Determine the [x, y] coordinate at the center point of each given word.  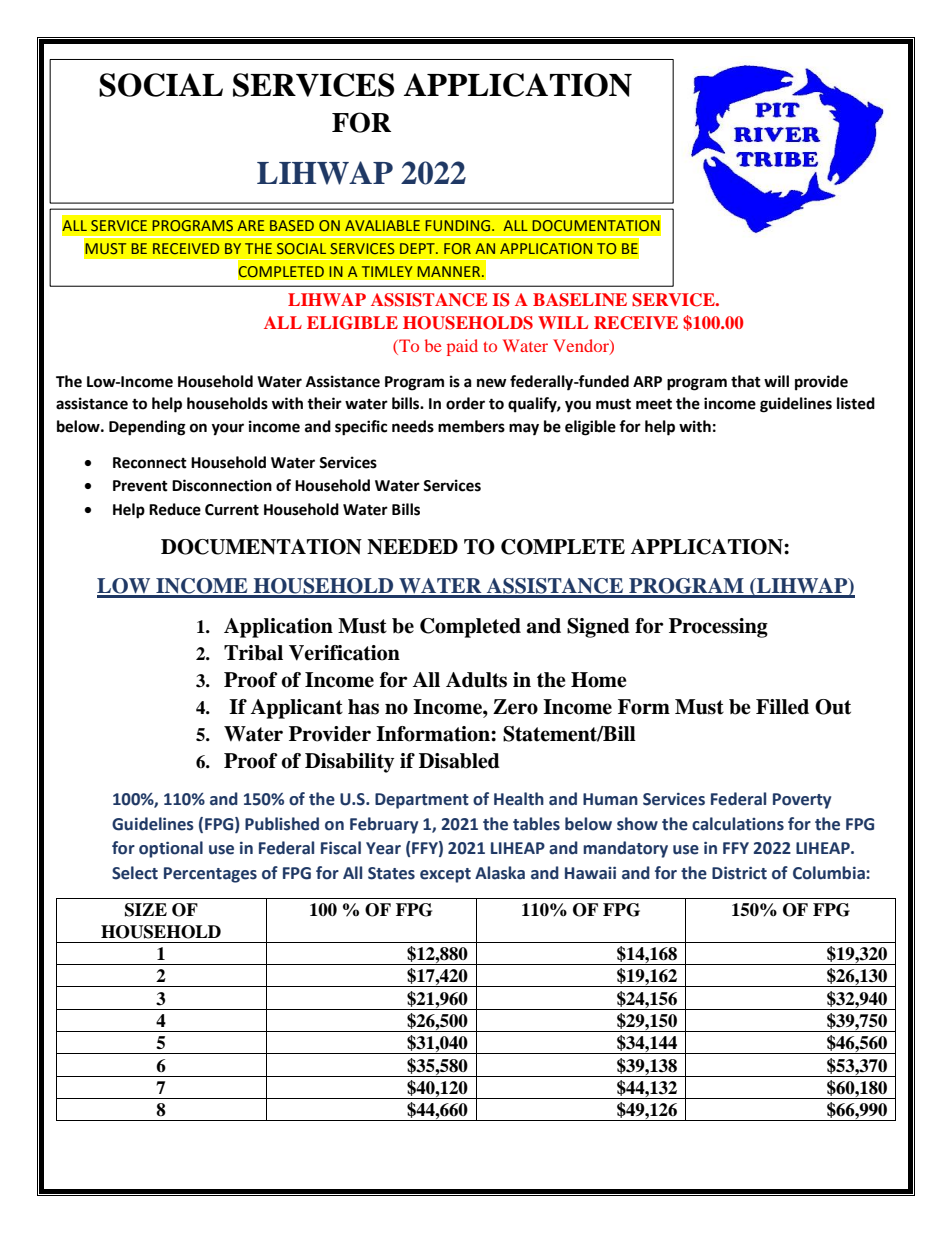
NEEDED [412, 547]
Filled [782, 707]
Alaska [500, 873]
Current [232, 510]
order [465, 403]
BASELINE [580, 300]
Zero [515, 707]
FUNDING [459, 225]
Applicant [296, 709]
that [746, 381]
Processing [718, 628]
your [227, 429]
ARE [250, 225]
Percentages [210, 875]
